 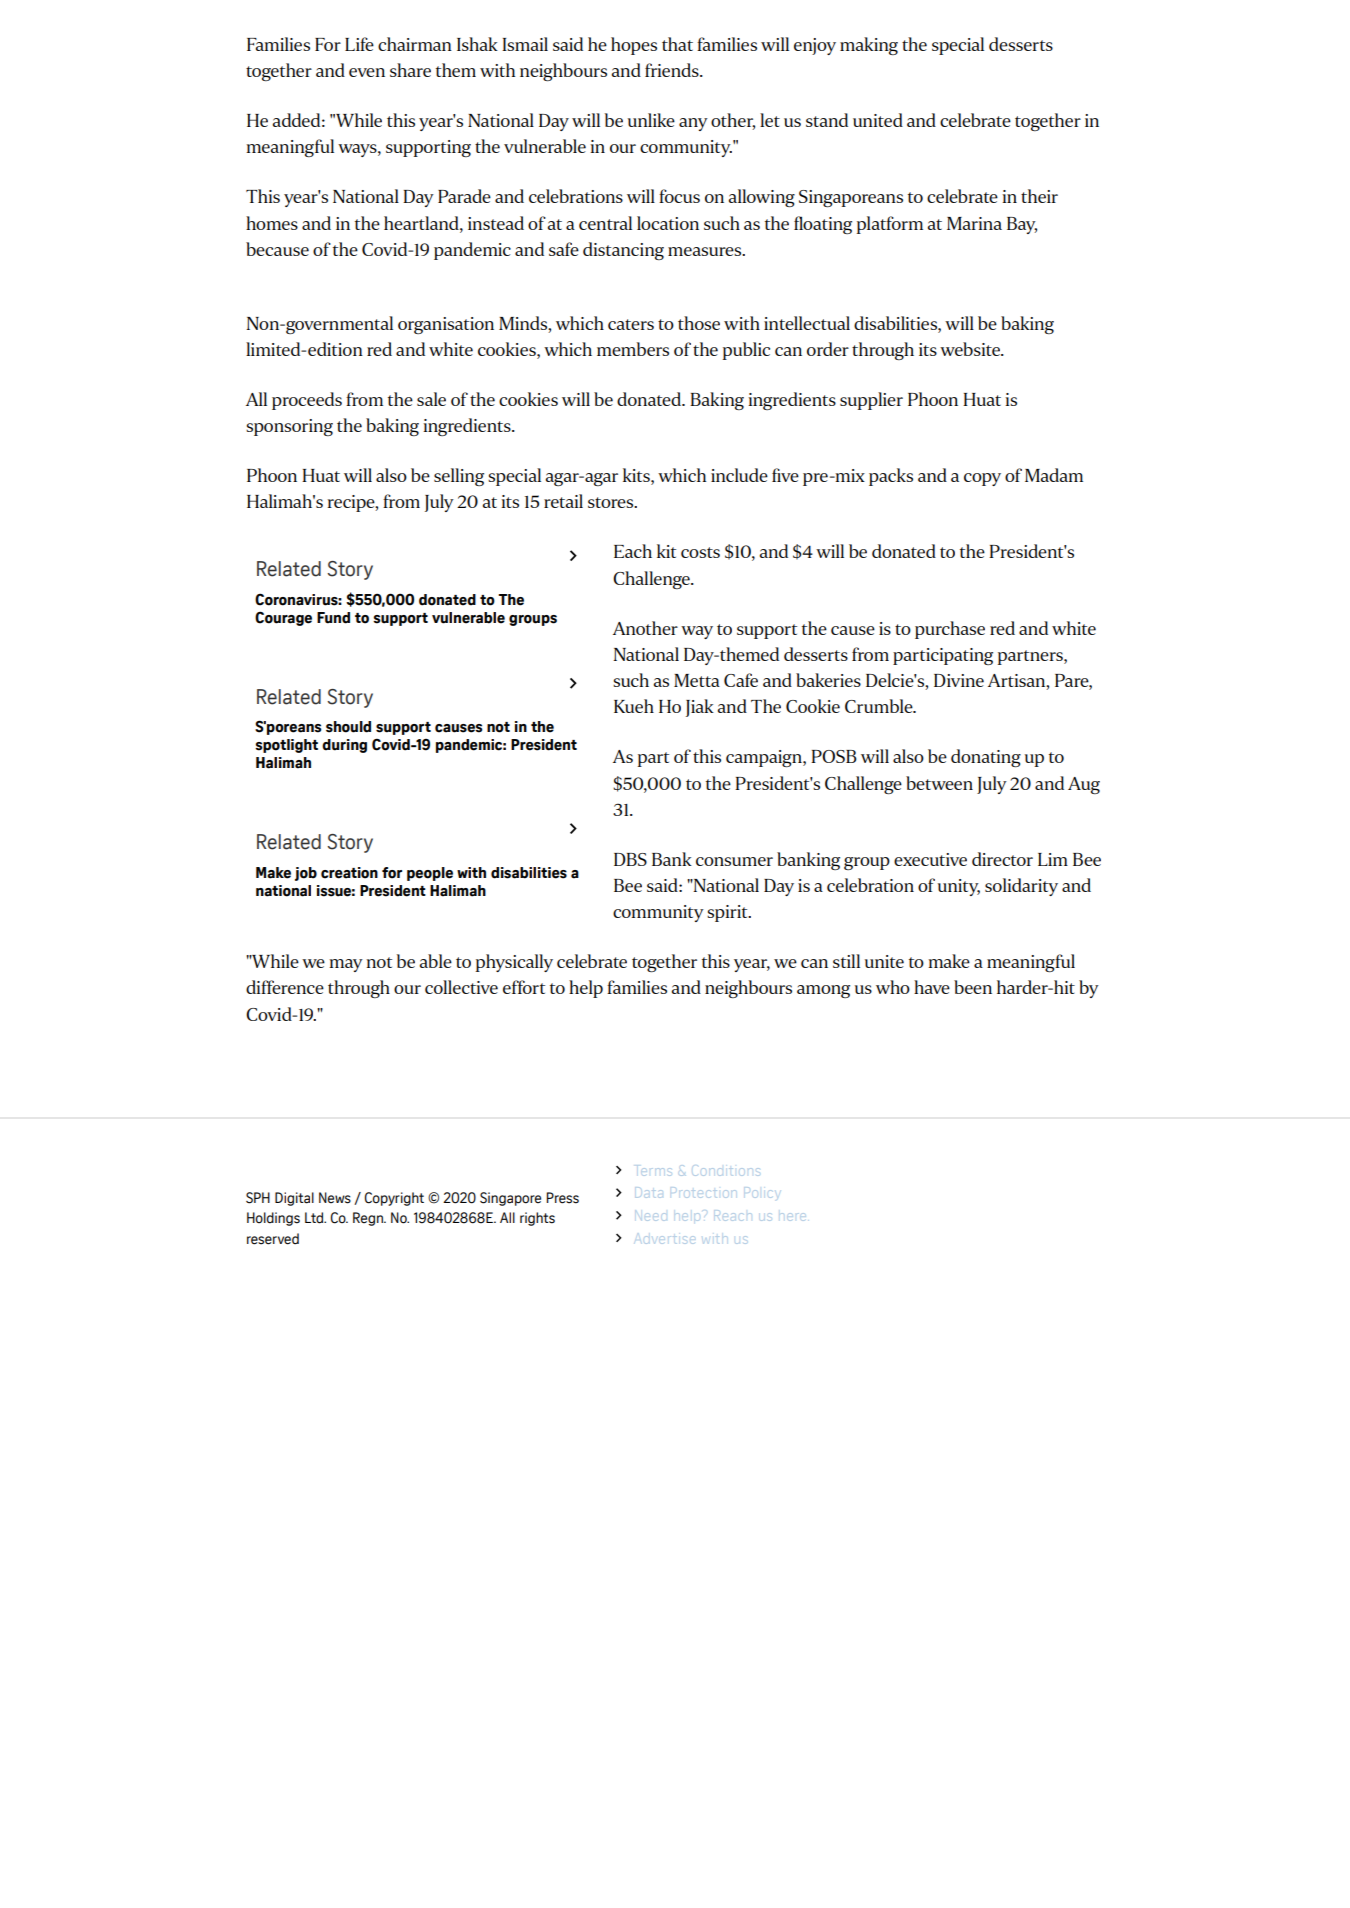 What do you see at coordinates (315, 1218) in the screenshot?
I see `Ltd` at bounding box center [315, 1218].
